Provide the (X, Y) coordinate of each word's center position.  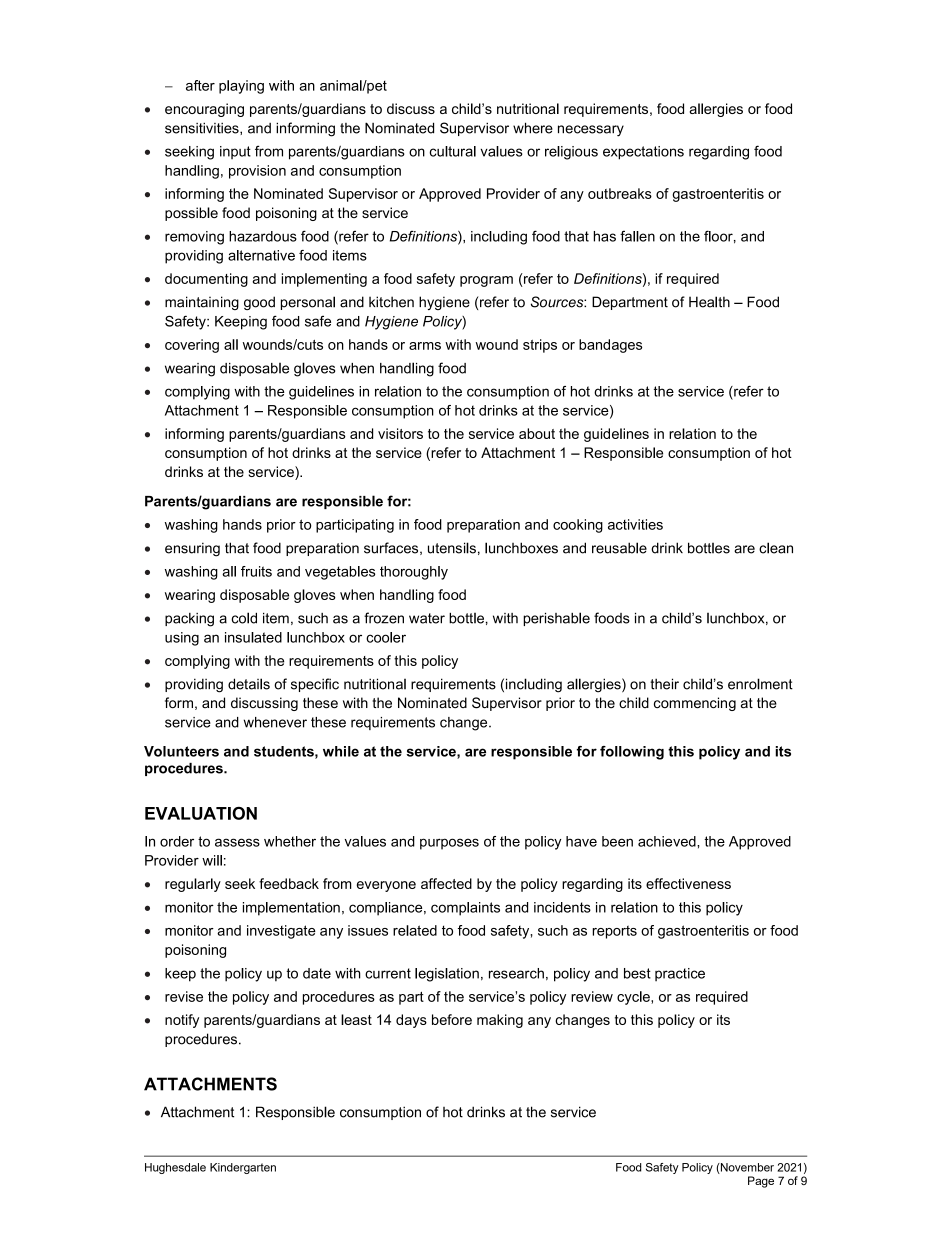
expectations (643, 153)
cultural (452, 151)
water (427, 618)
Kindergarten (243, 1168)
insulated (253, 637)
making (500, 1021)
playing (241, 87)
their (664, 684)
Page (761, 1182)
